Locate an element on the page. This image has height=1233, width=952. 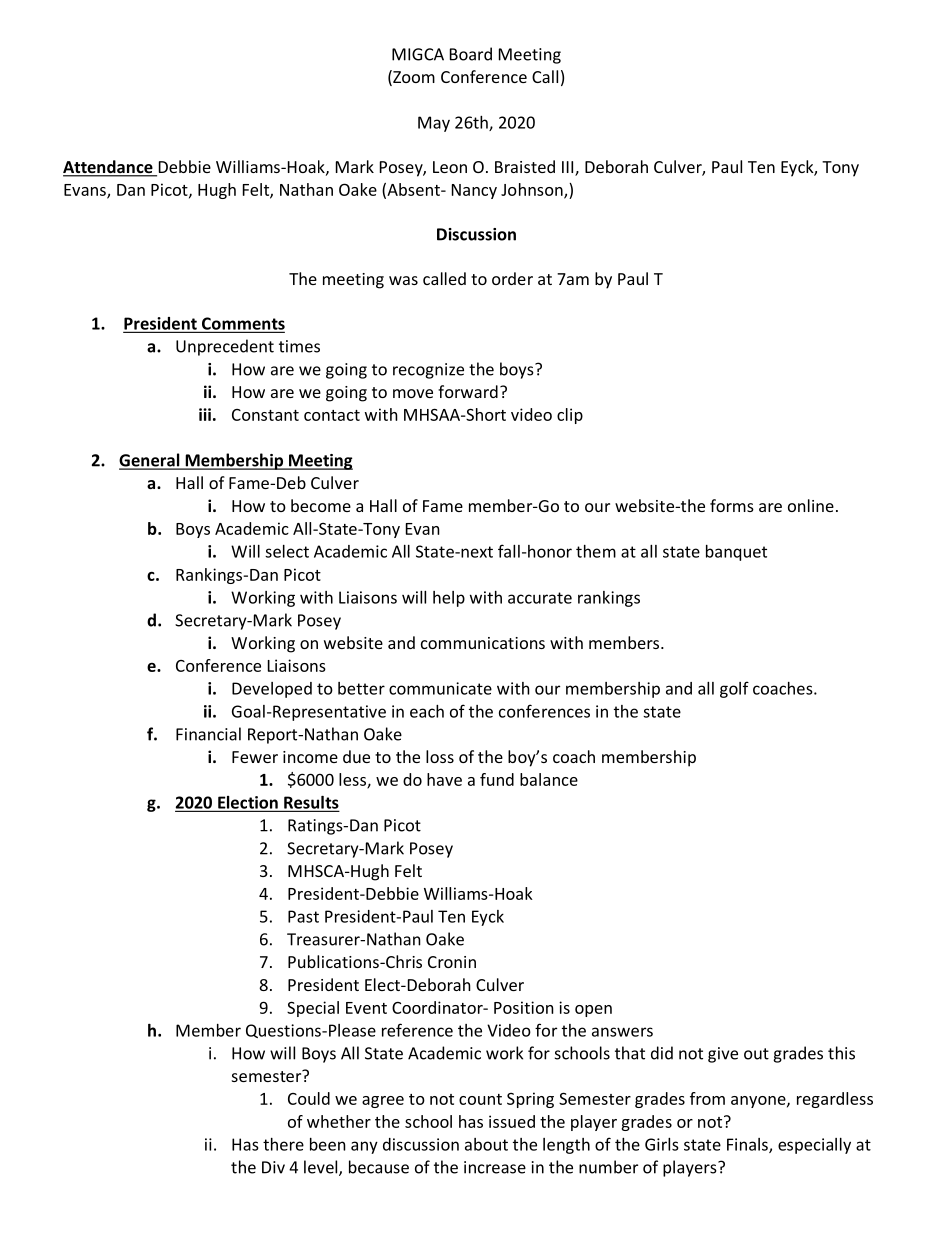
Board is located at coordinates (471, 54).
